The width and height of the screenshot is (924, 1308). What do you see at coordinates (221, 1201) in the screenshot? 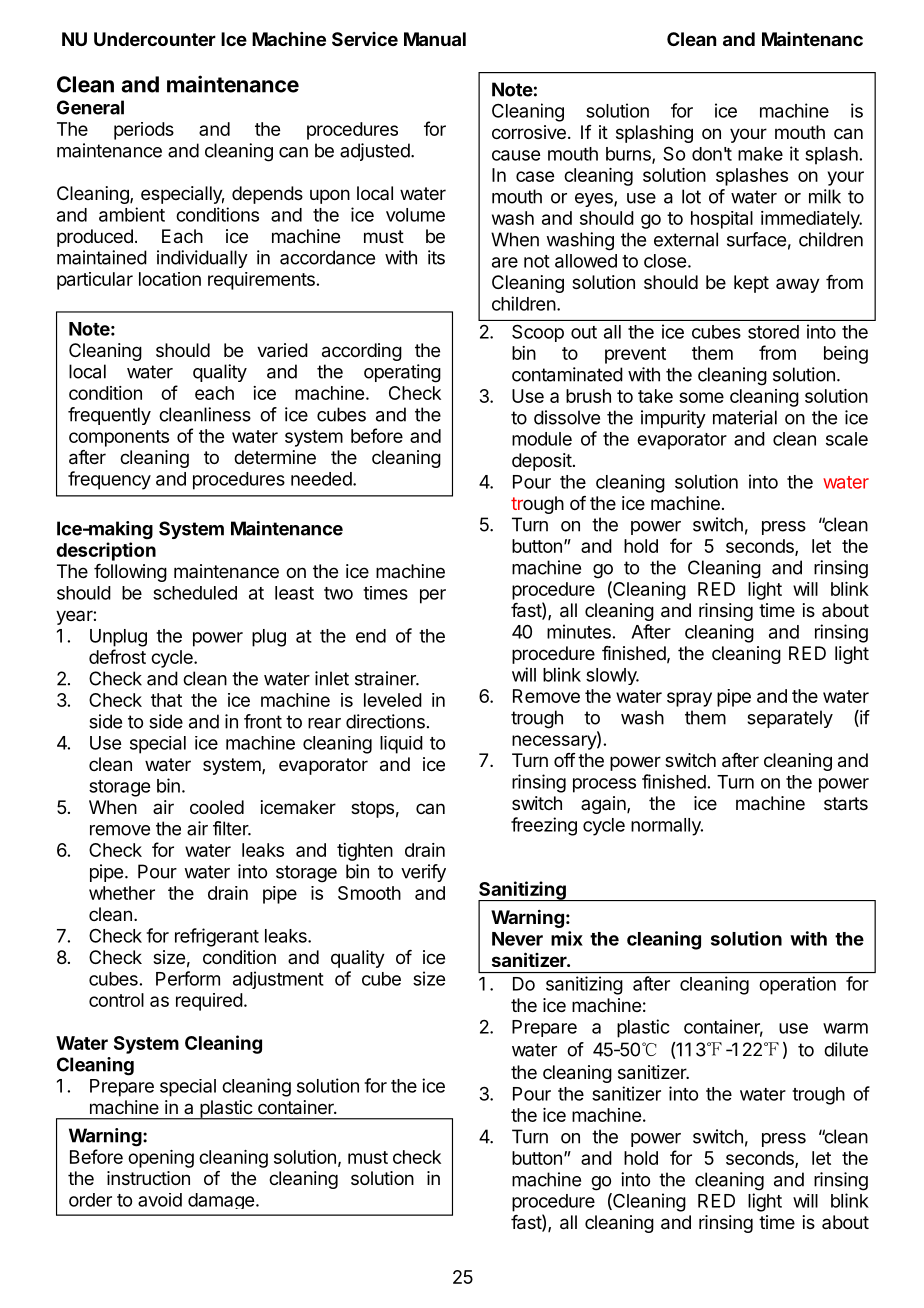
I see `damage` at bounding box center [221, 1201].
